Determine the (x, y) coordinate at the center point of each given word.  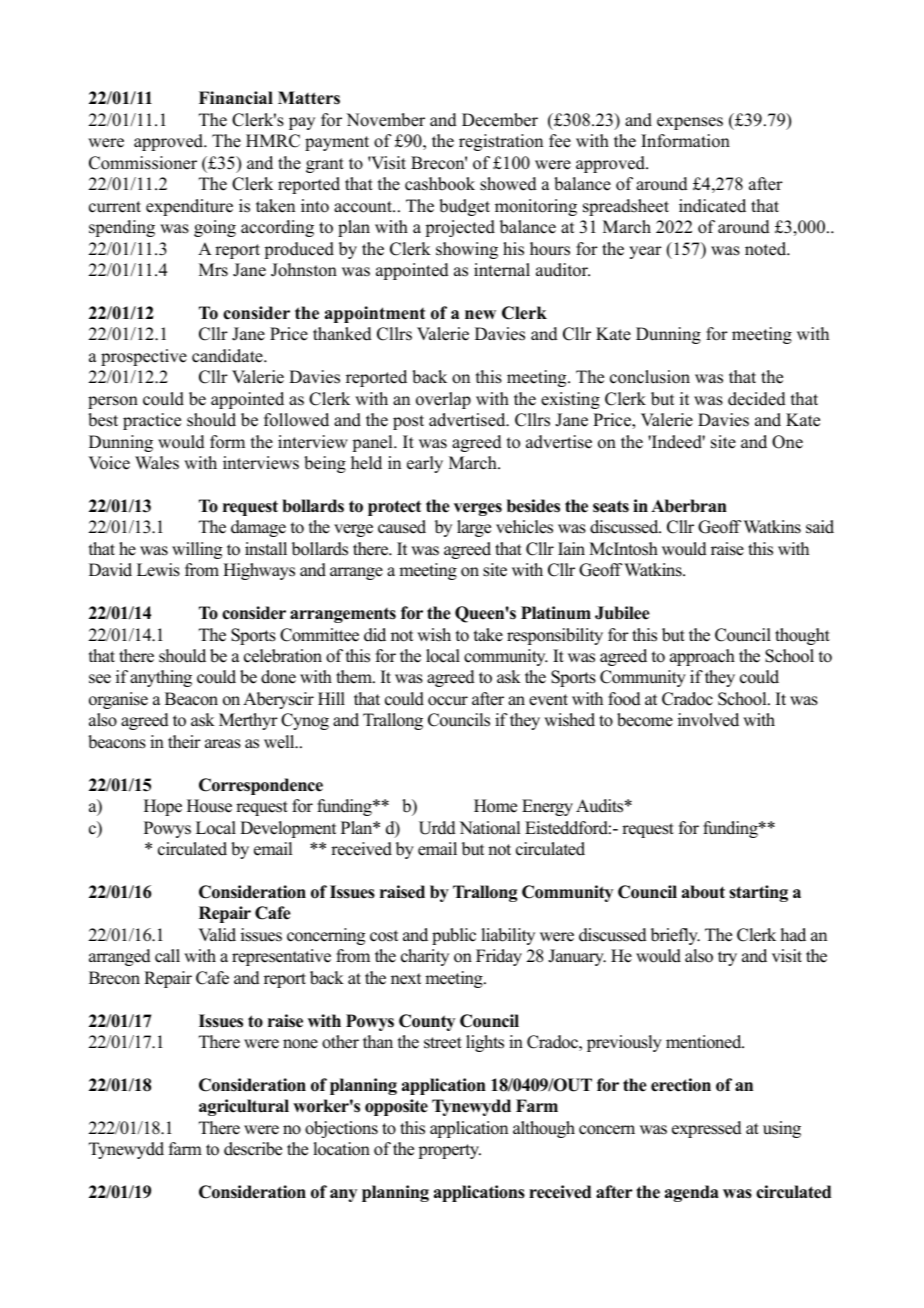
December (500, 120)
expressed (707, 1129)
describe (253, 1149)
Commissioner (143, 163)
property (449, 1151)
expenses (690, 123)
